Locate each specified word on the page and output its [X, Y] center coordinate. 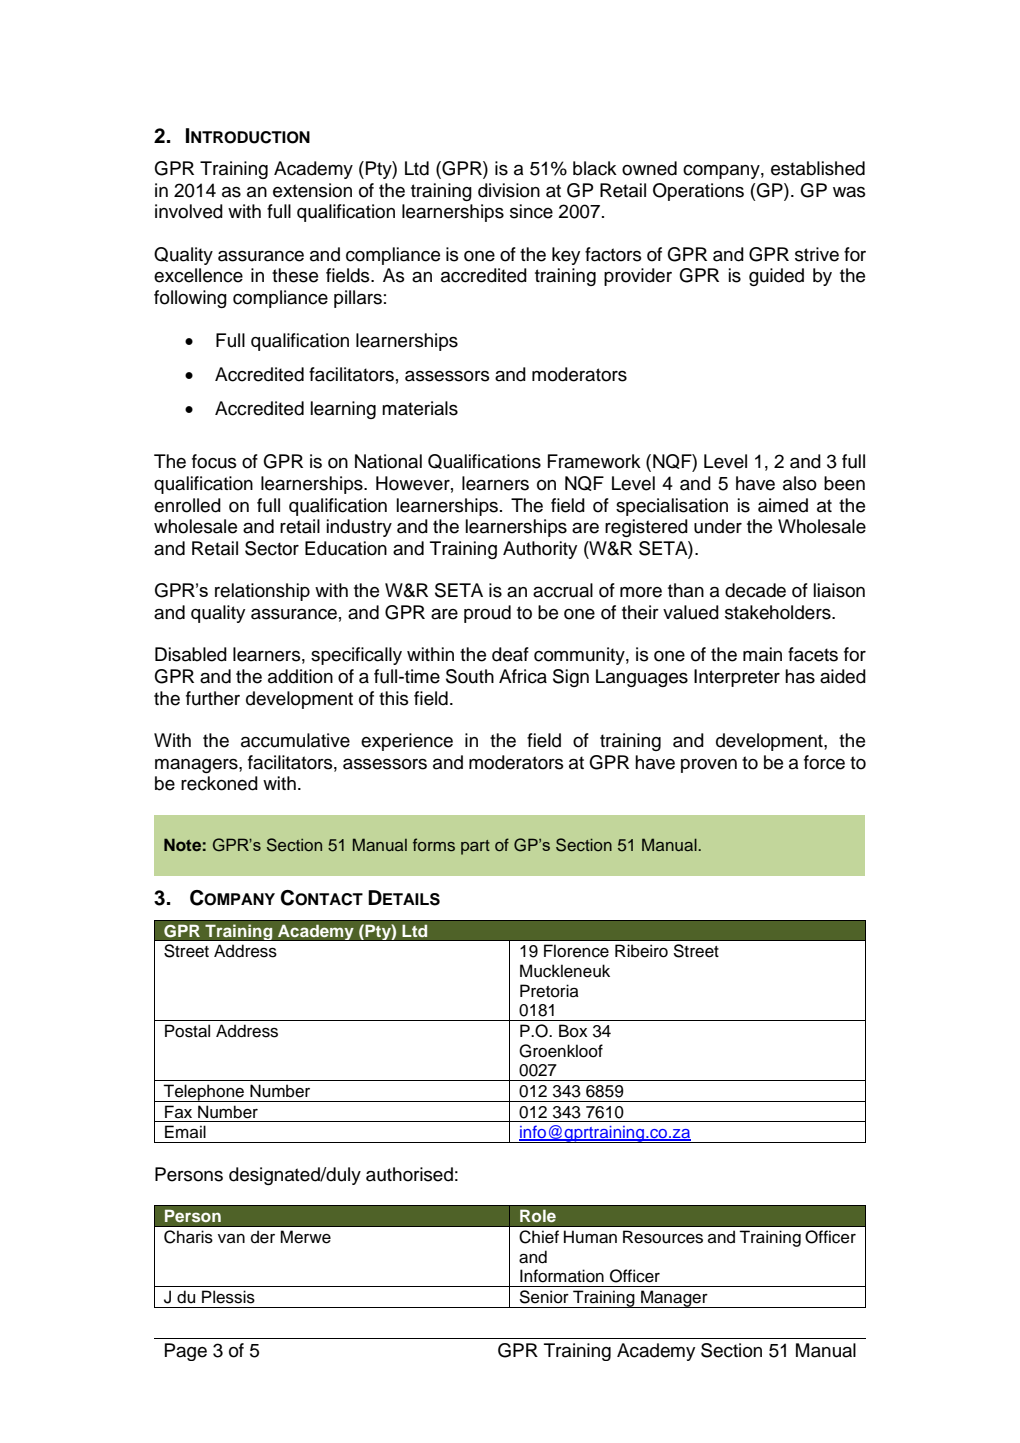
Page [186, 1352]
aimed [783, 505]
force [824, 762]
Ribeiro [641, 951]
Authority [540, 550]
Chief [539, 1237]
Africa [523, 676]
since [531, 211]
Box [573, 1031]
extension [312, 190]
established [818, 168]
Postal [187, 1031]
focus [214, 461]
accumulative [295, 740]
